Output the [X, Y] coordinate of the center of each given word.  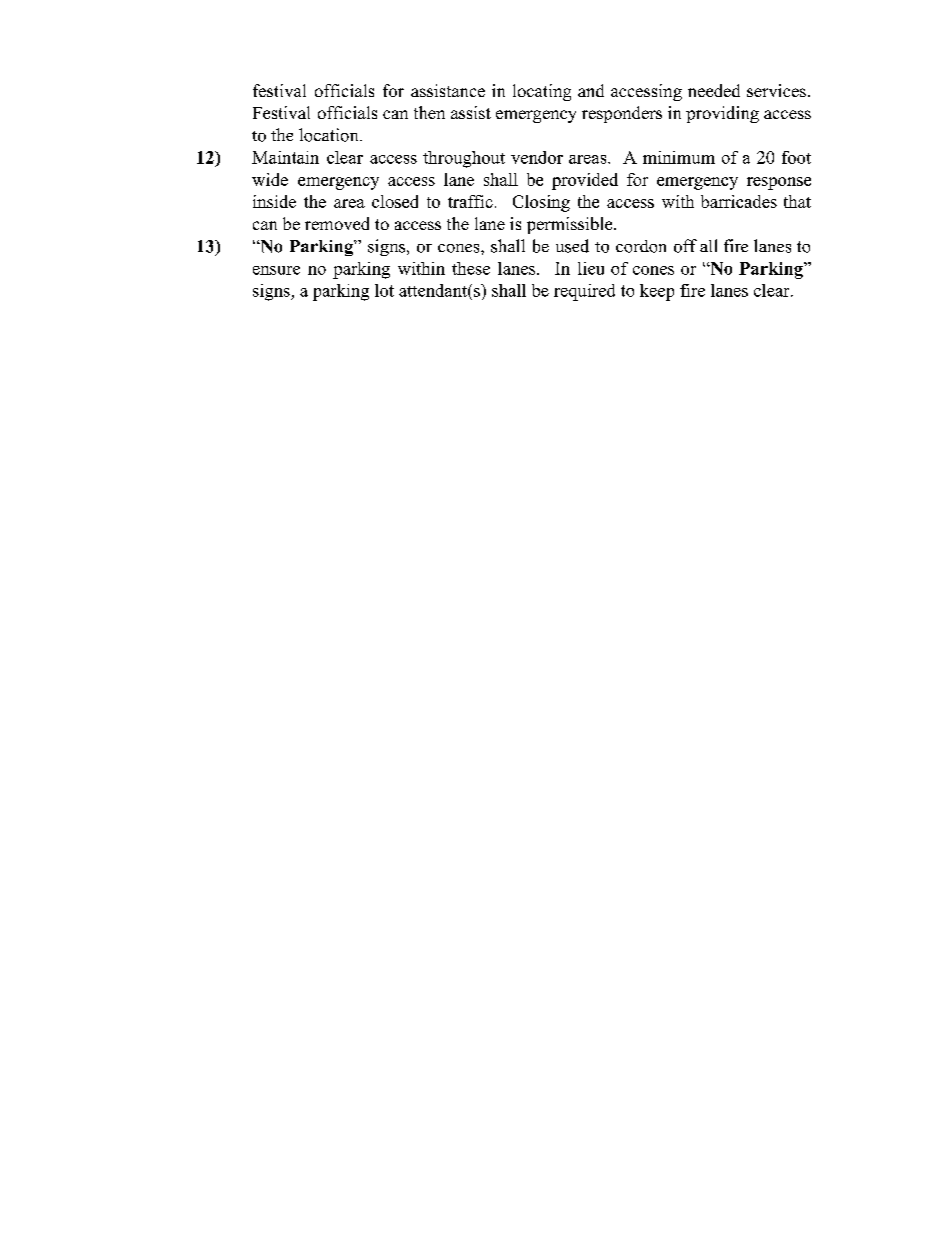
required [584, 292]
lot [384, 290]
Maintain [285, 157]
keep [657, 292]
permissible [569, 225]
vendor [537, 157]
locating [542, 92]
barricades [739, 201]
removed [337, 223]
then [429, 112]
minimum [679, 157]
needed [714, 90]
